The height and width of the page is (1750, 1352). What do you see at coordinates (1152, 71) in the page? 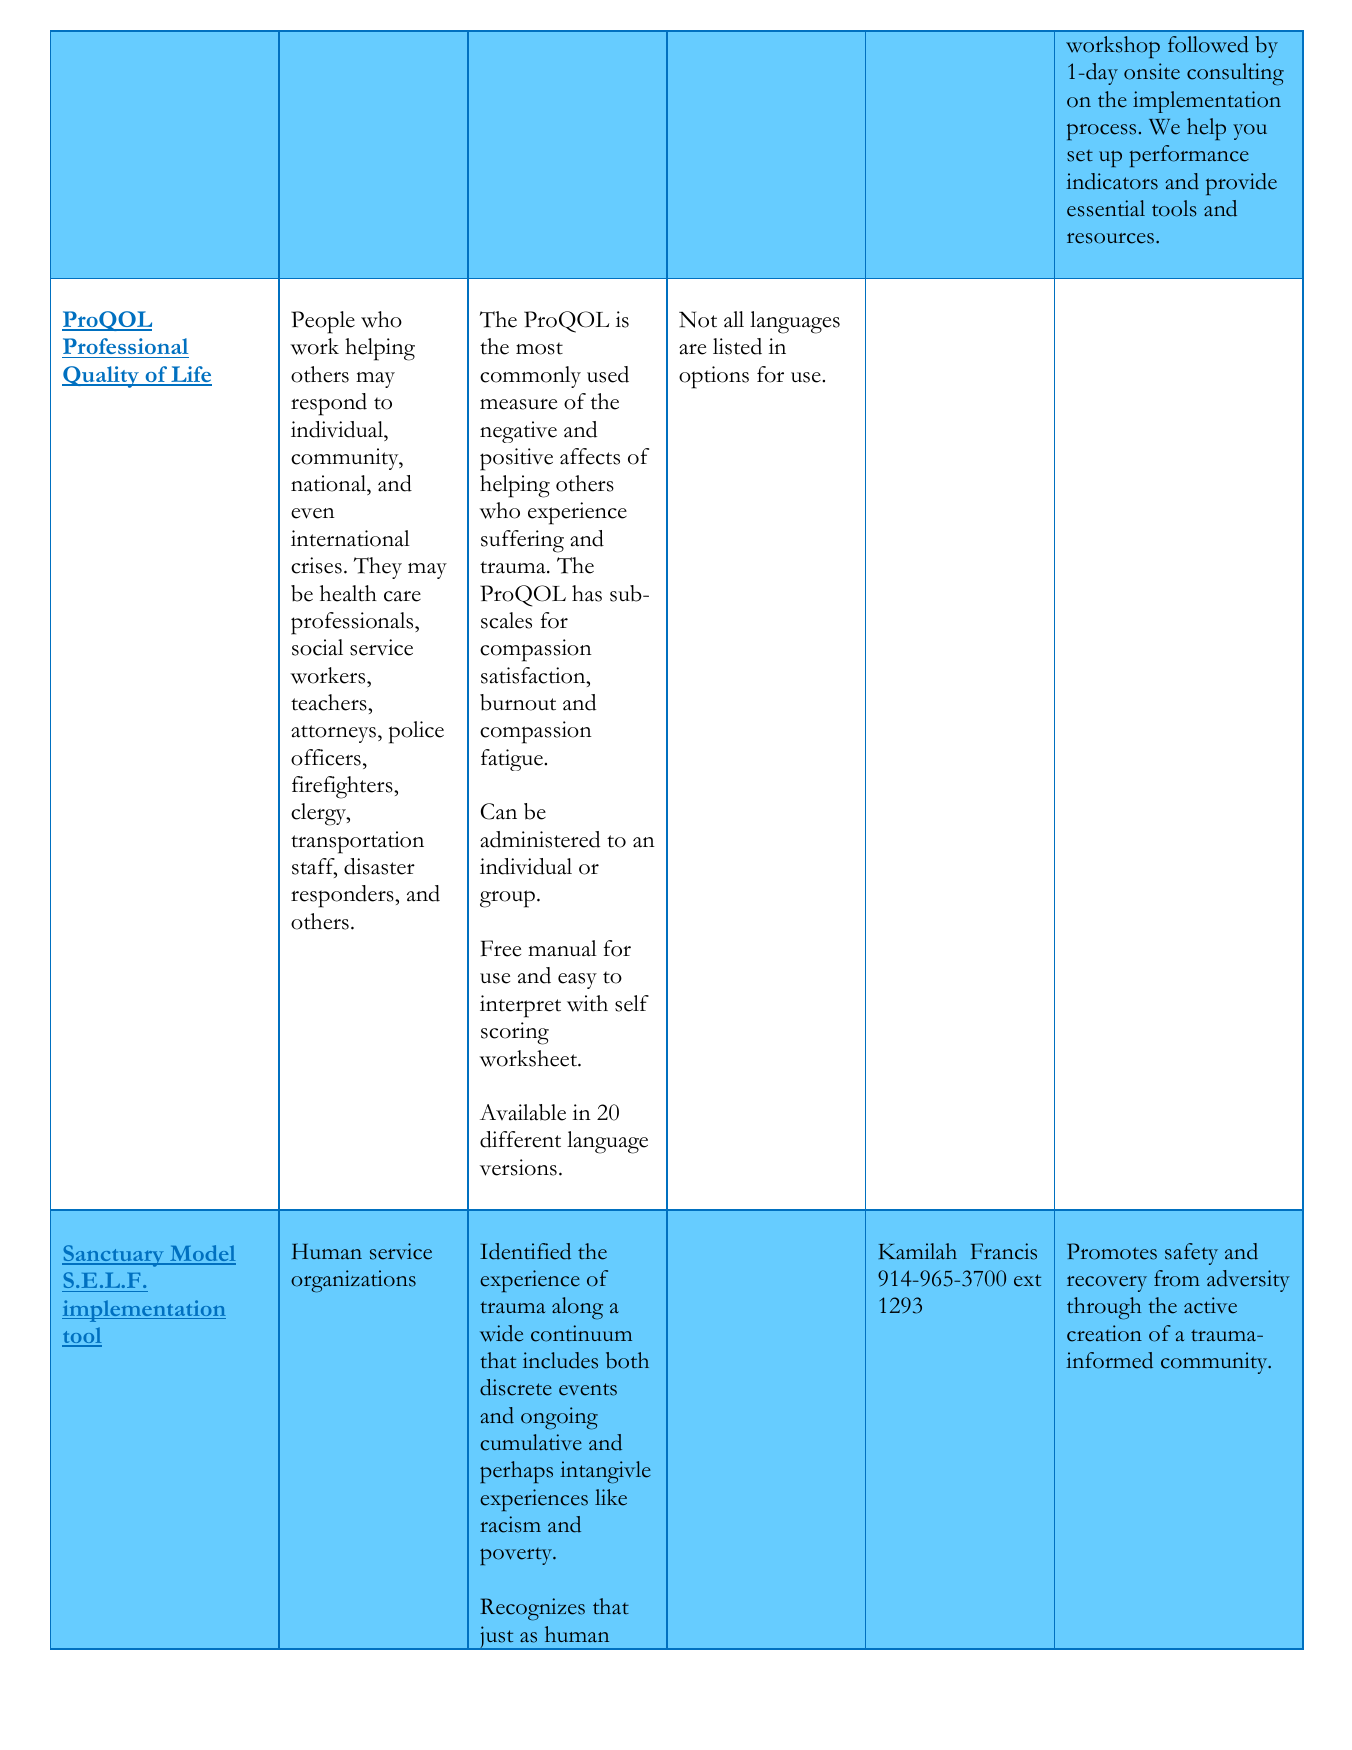
I see `onsite` at bounding box center [1152, 71].
